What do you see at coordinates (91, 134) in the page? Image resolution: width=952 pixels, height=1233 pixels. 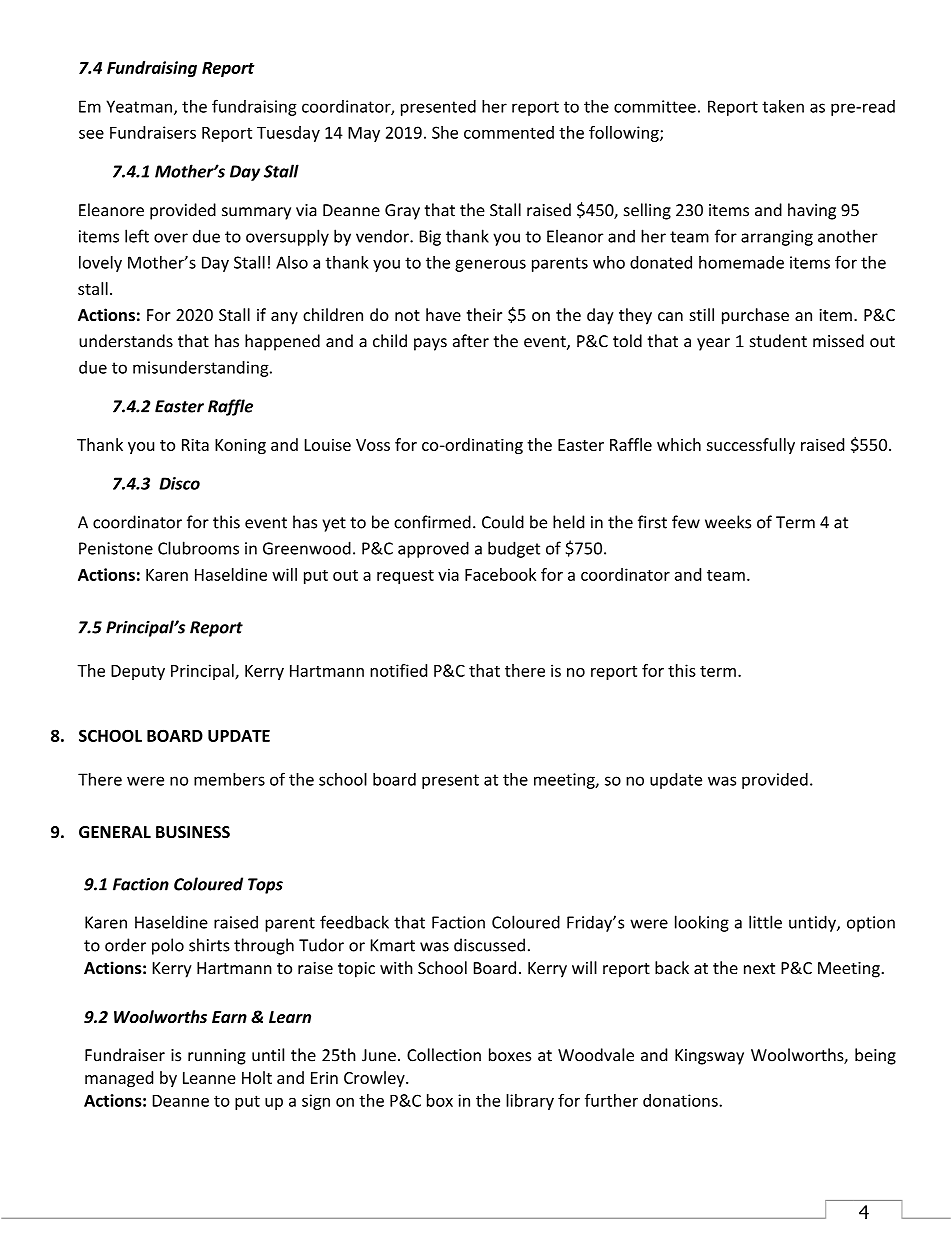 I see `see` at bounding box center [91, 134].
